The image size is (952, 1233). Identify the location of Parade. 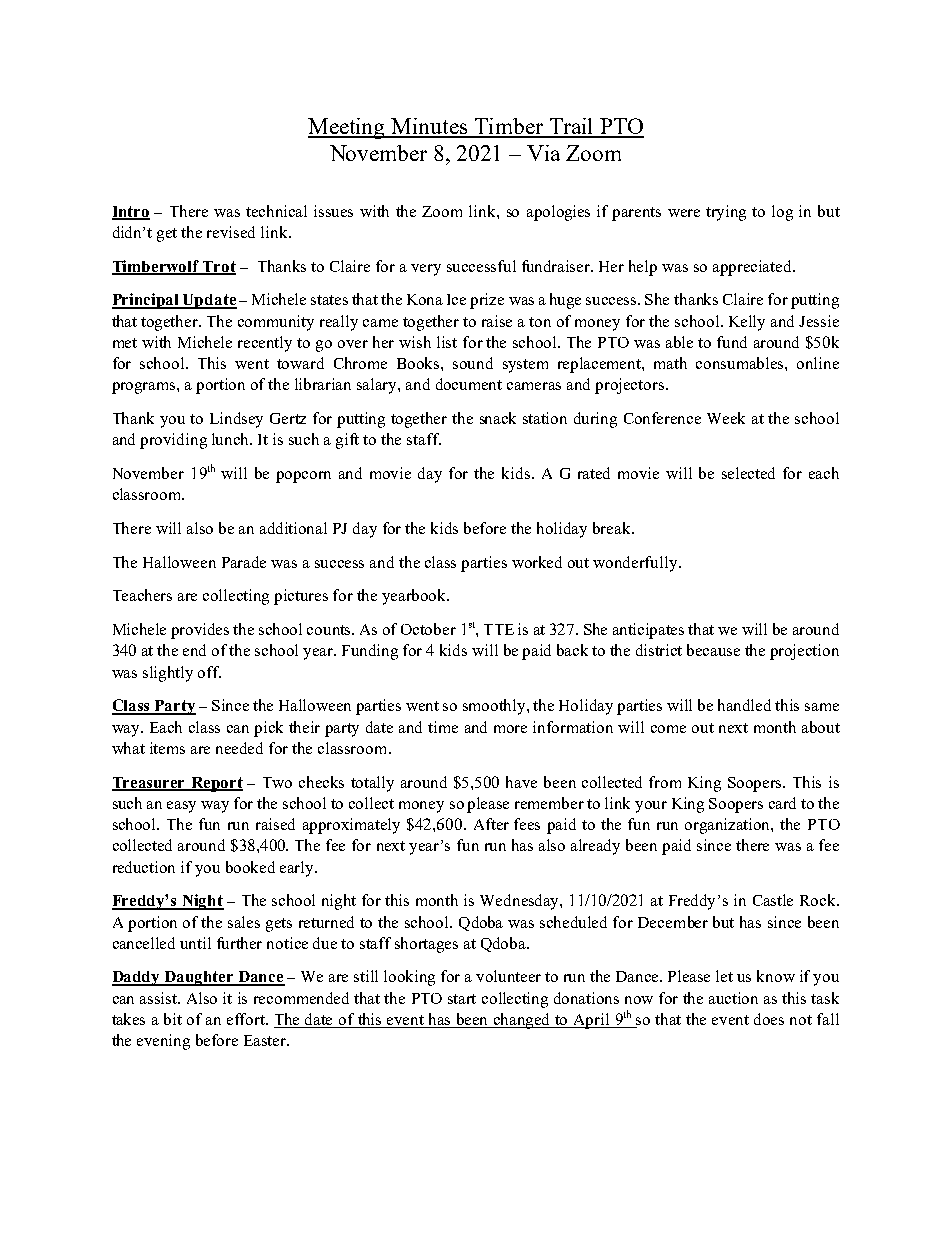
(244, 562).
